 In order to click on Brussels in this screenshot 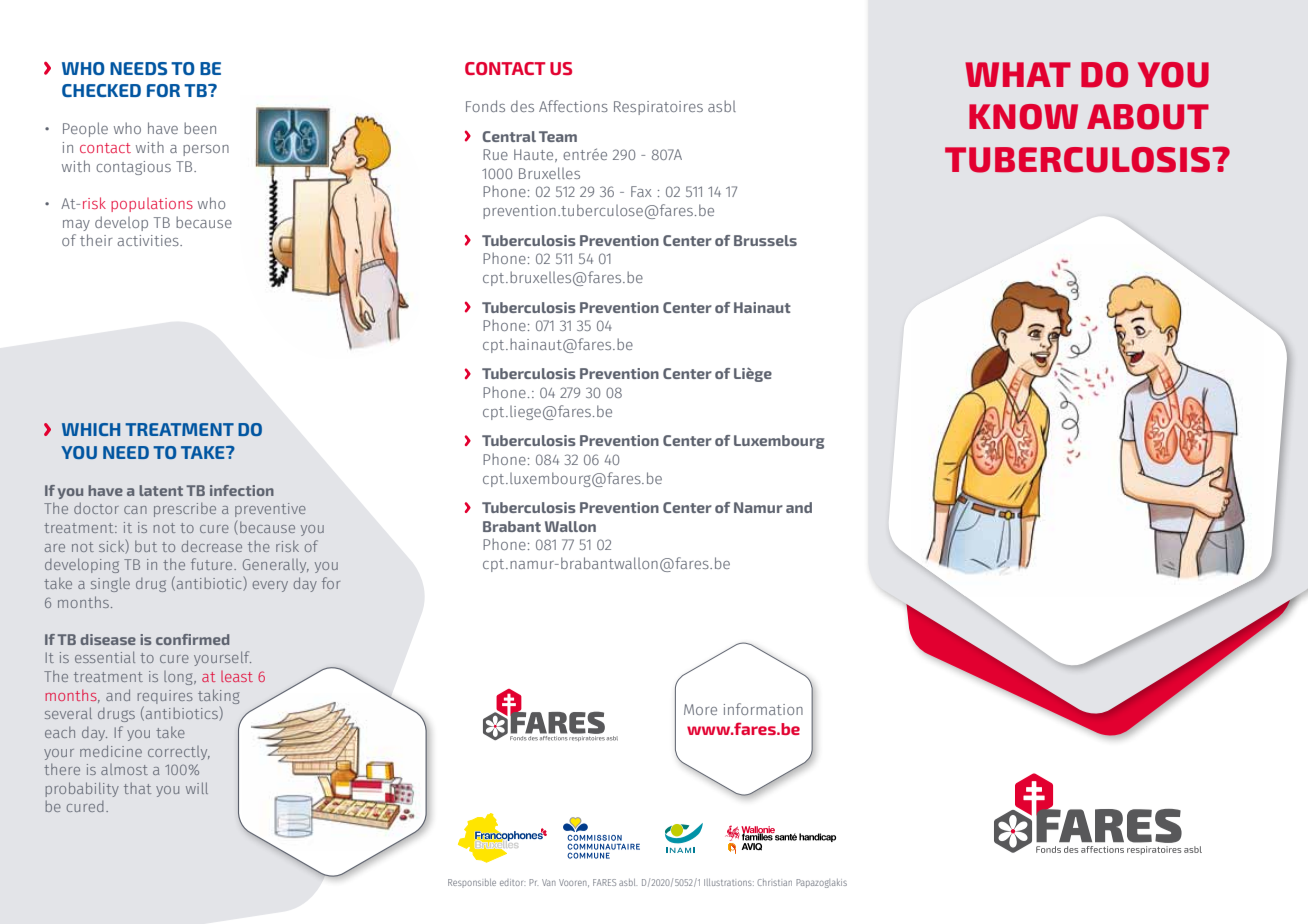, I will do `click(765, 240)`.
